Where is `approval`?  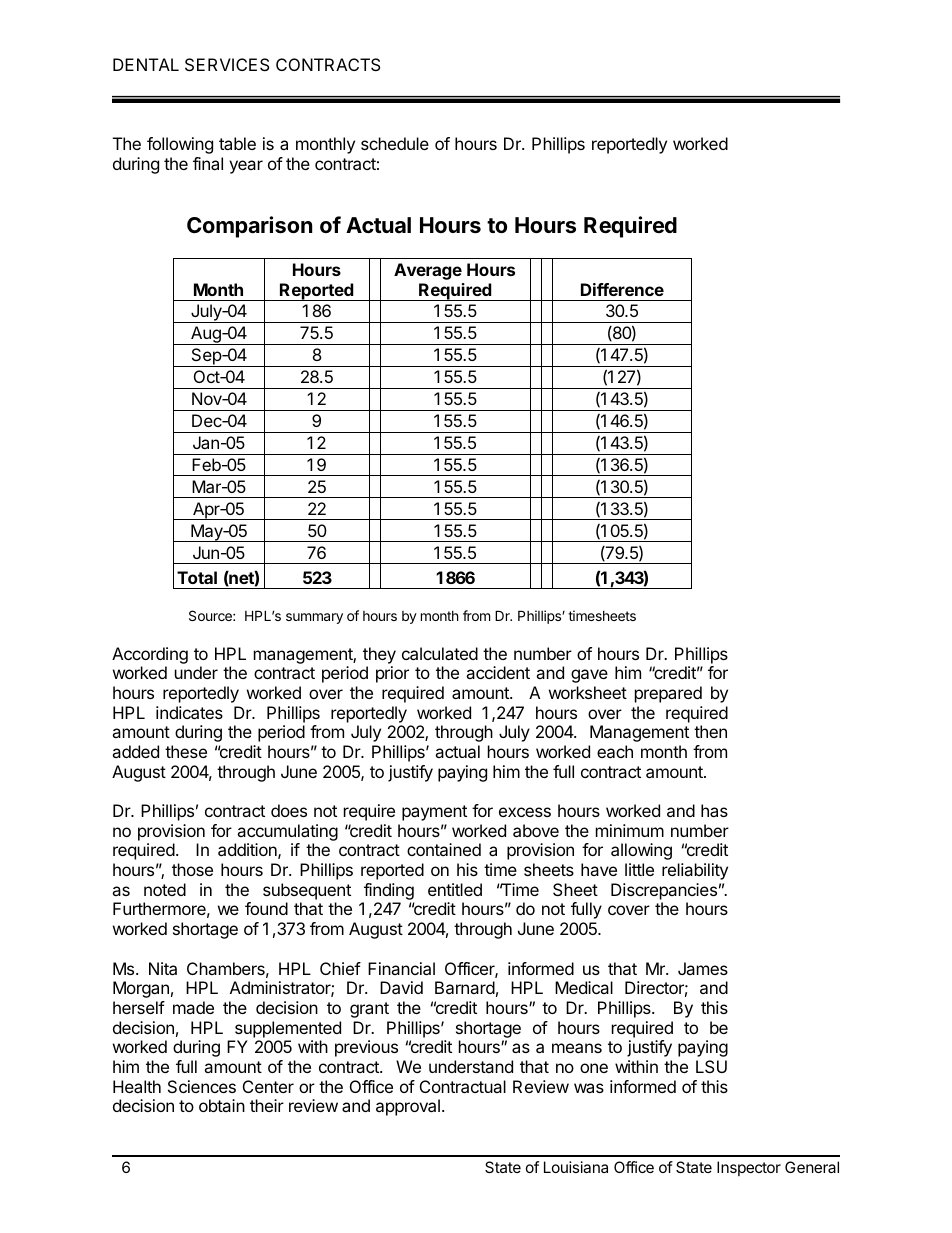 approval is located at coordinates (408, 1107).
